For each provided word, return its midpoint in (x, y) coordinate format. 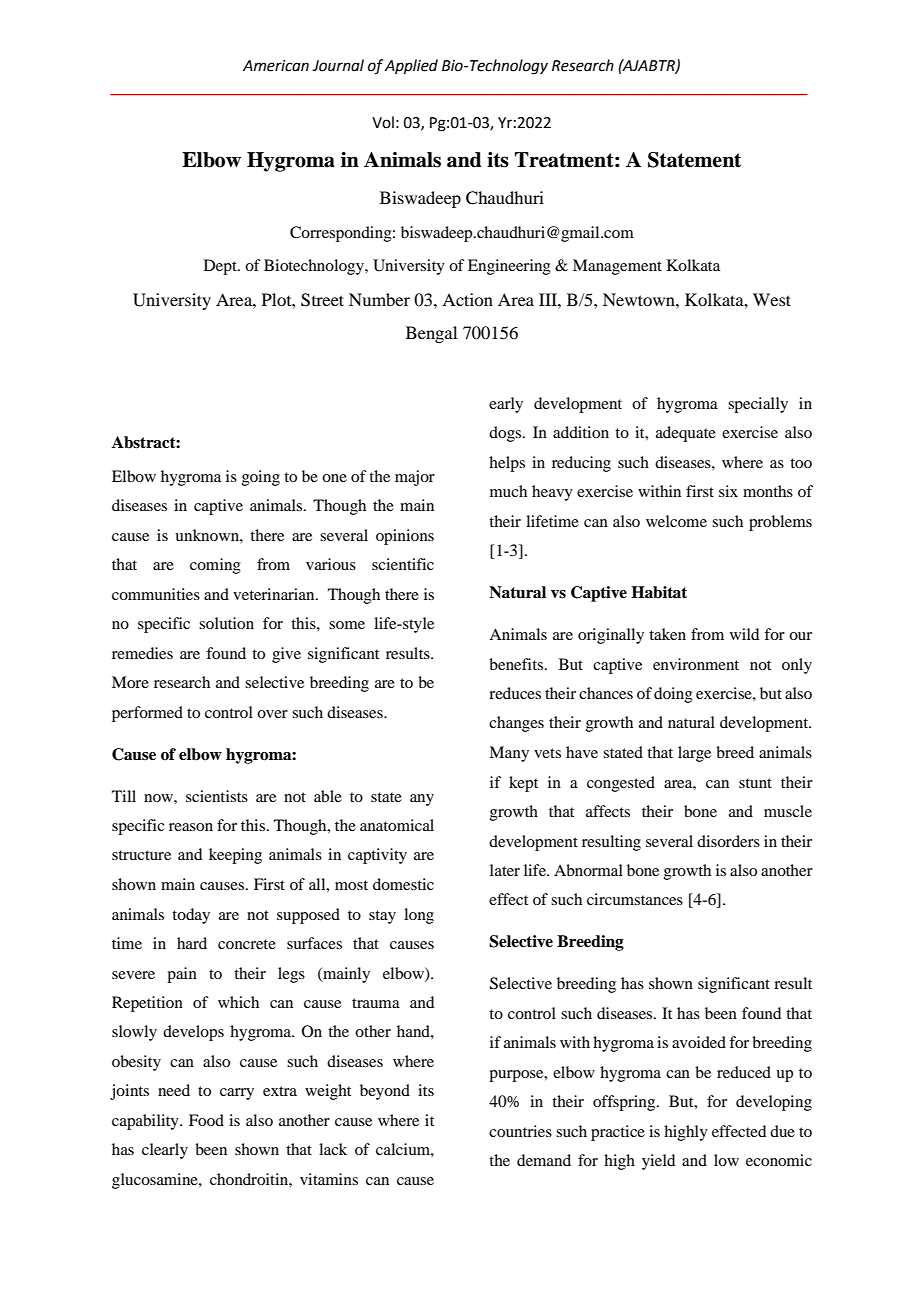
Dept (221, 267)
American (276, 66)
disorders (728, 841)
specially (758, 405)
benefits (516, 664)
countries (520, 1131)
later (505, 870)
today (191, 916)
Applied (411, 66)
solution (226, 623)
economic (779, 1160)
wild (744, 634)
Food (206, 1120)
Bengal (431, 334)
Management (617, 267)
